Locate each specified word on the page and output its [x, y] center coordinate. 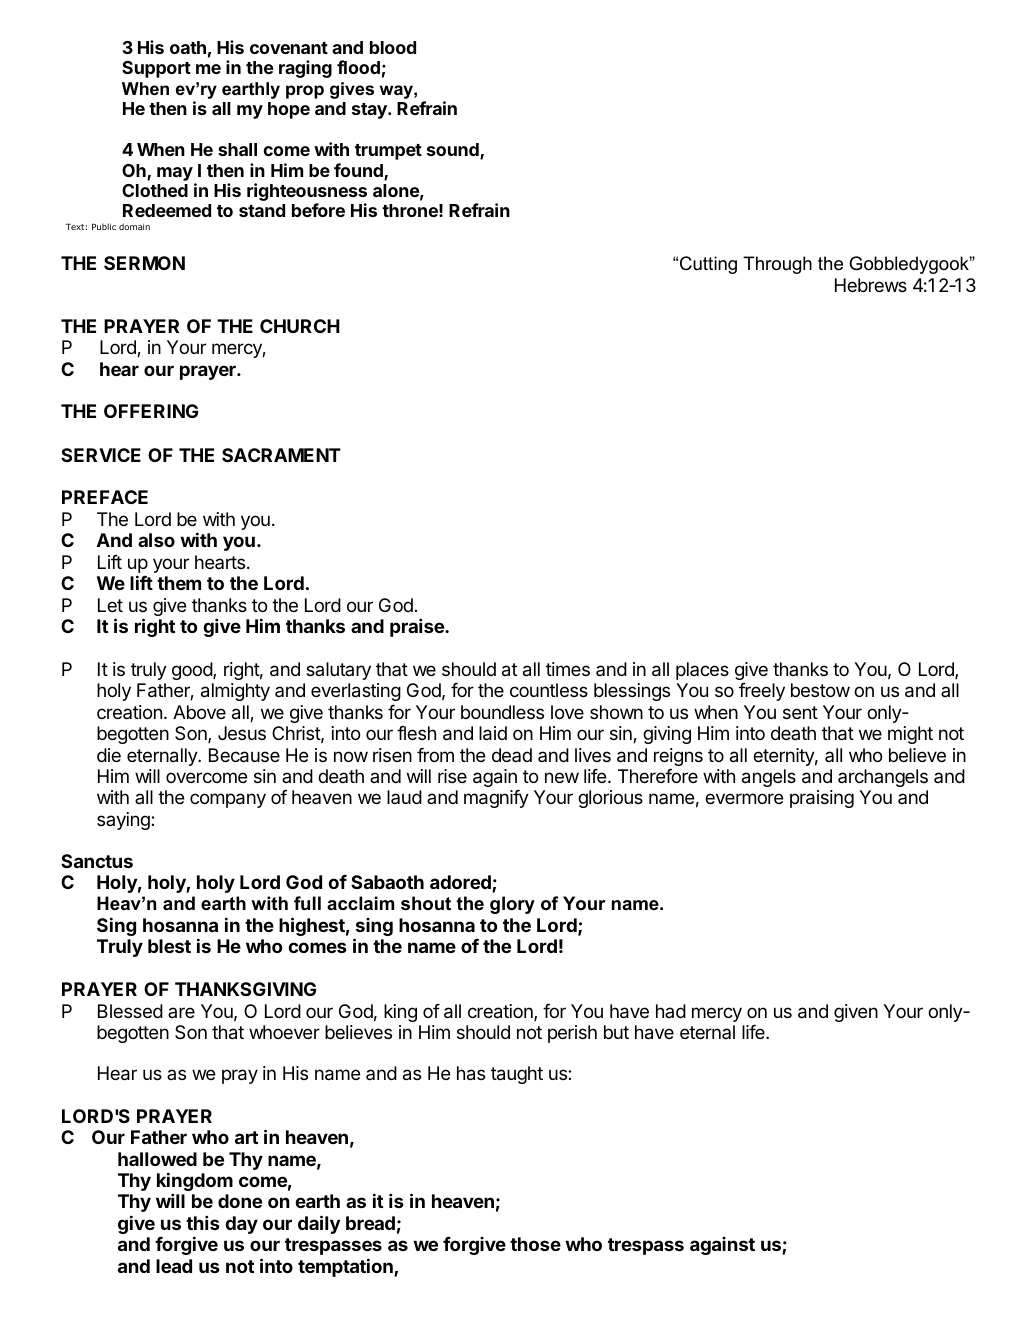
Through [777, 265]
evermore [744, 798]
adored [461, 883]
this [203, 1222]
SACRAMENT [281, 455]
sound [454, 151]
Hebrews [871, 285]
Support [156, 69]
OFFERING [151, 411]
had [671, 1011]
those [535, 1244]
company [228, 800]
